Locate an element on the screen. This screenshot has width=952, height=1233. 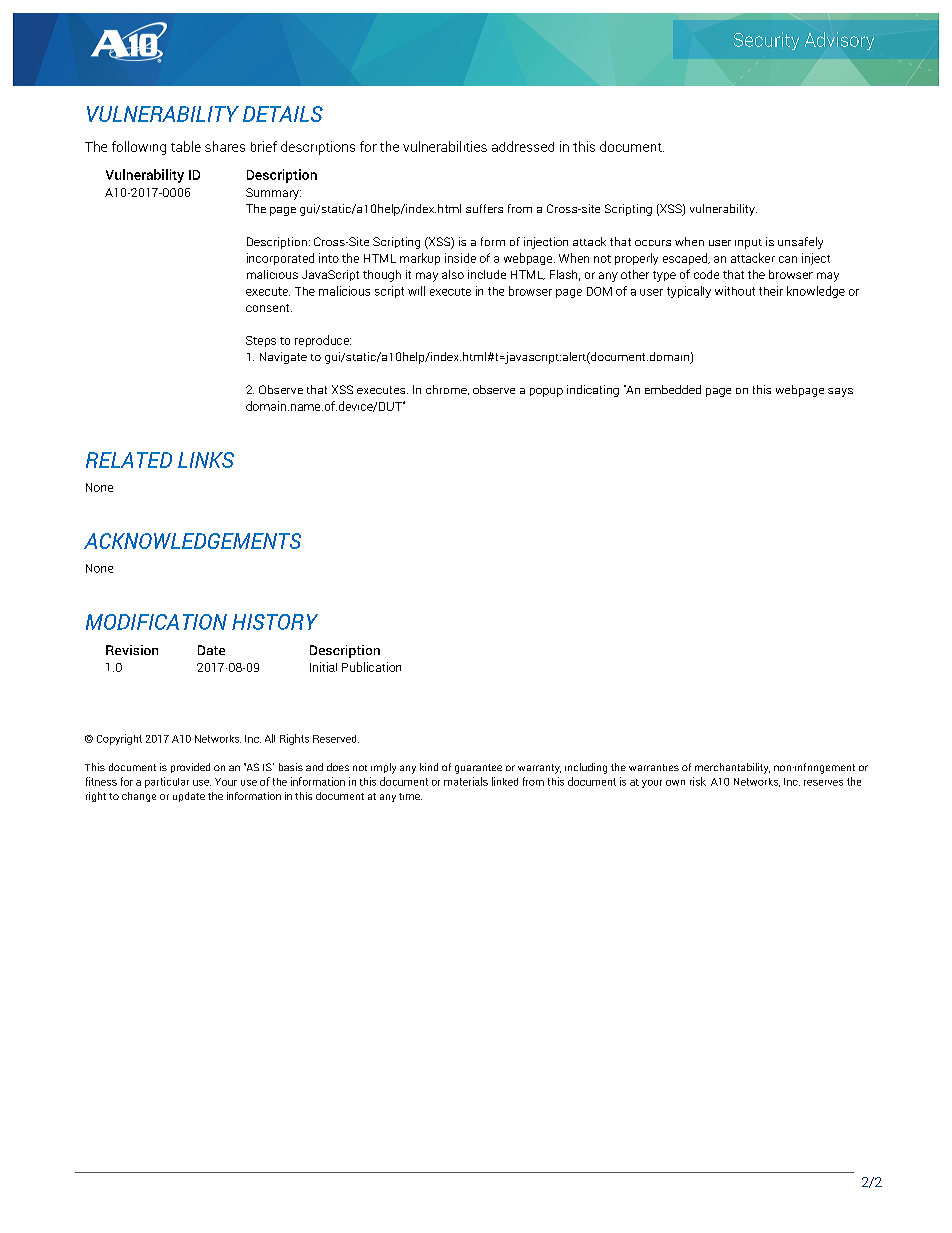
chrome is located at coordinates (447, 390).
